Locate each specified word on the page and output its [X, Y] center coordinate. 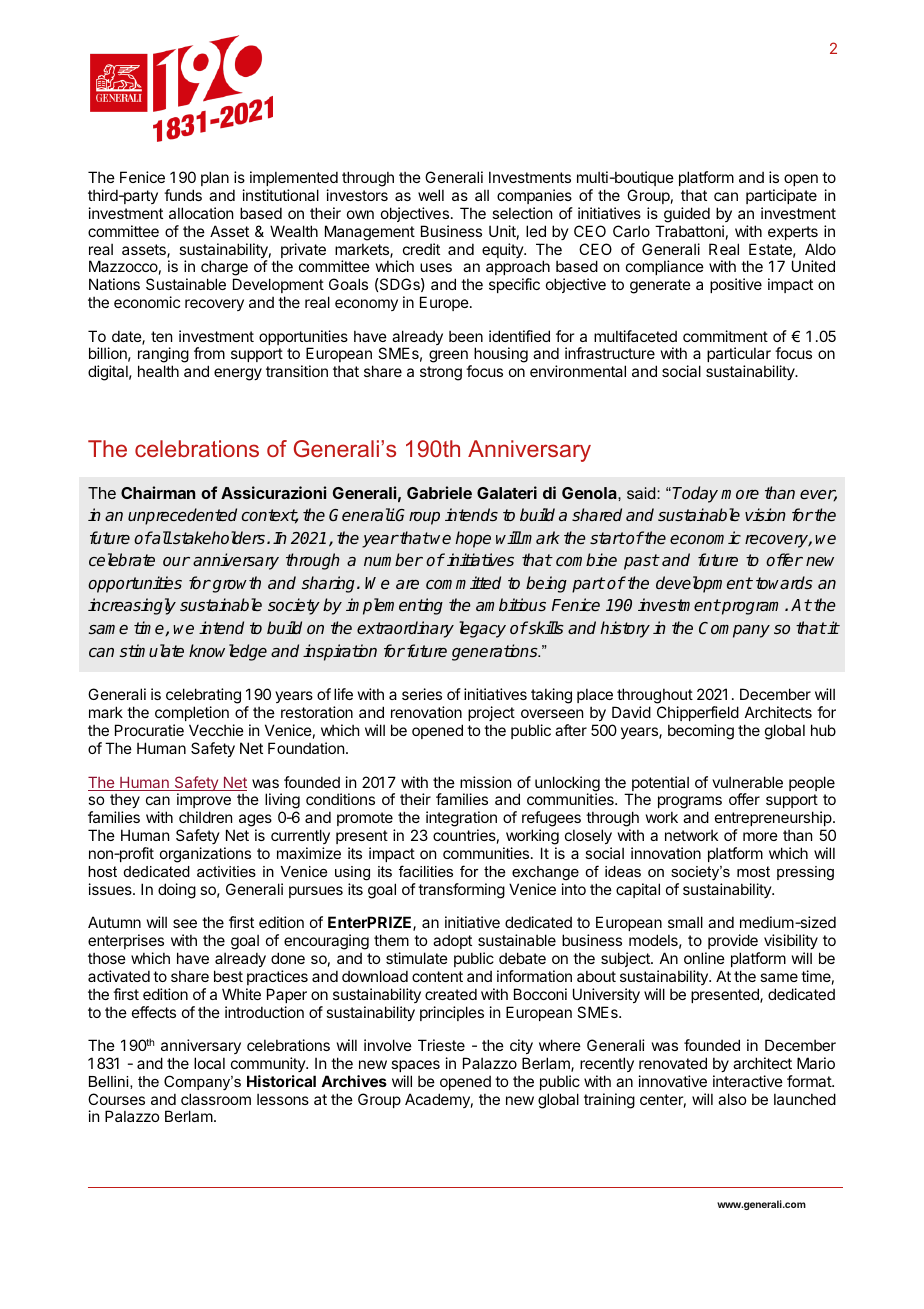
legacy [482, 629]
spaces [415, 1066]
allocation [201, 213]
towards [784, 582]
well [431, 195]
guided [687, 215]
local [209, 1063]
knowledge [228, 652]
